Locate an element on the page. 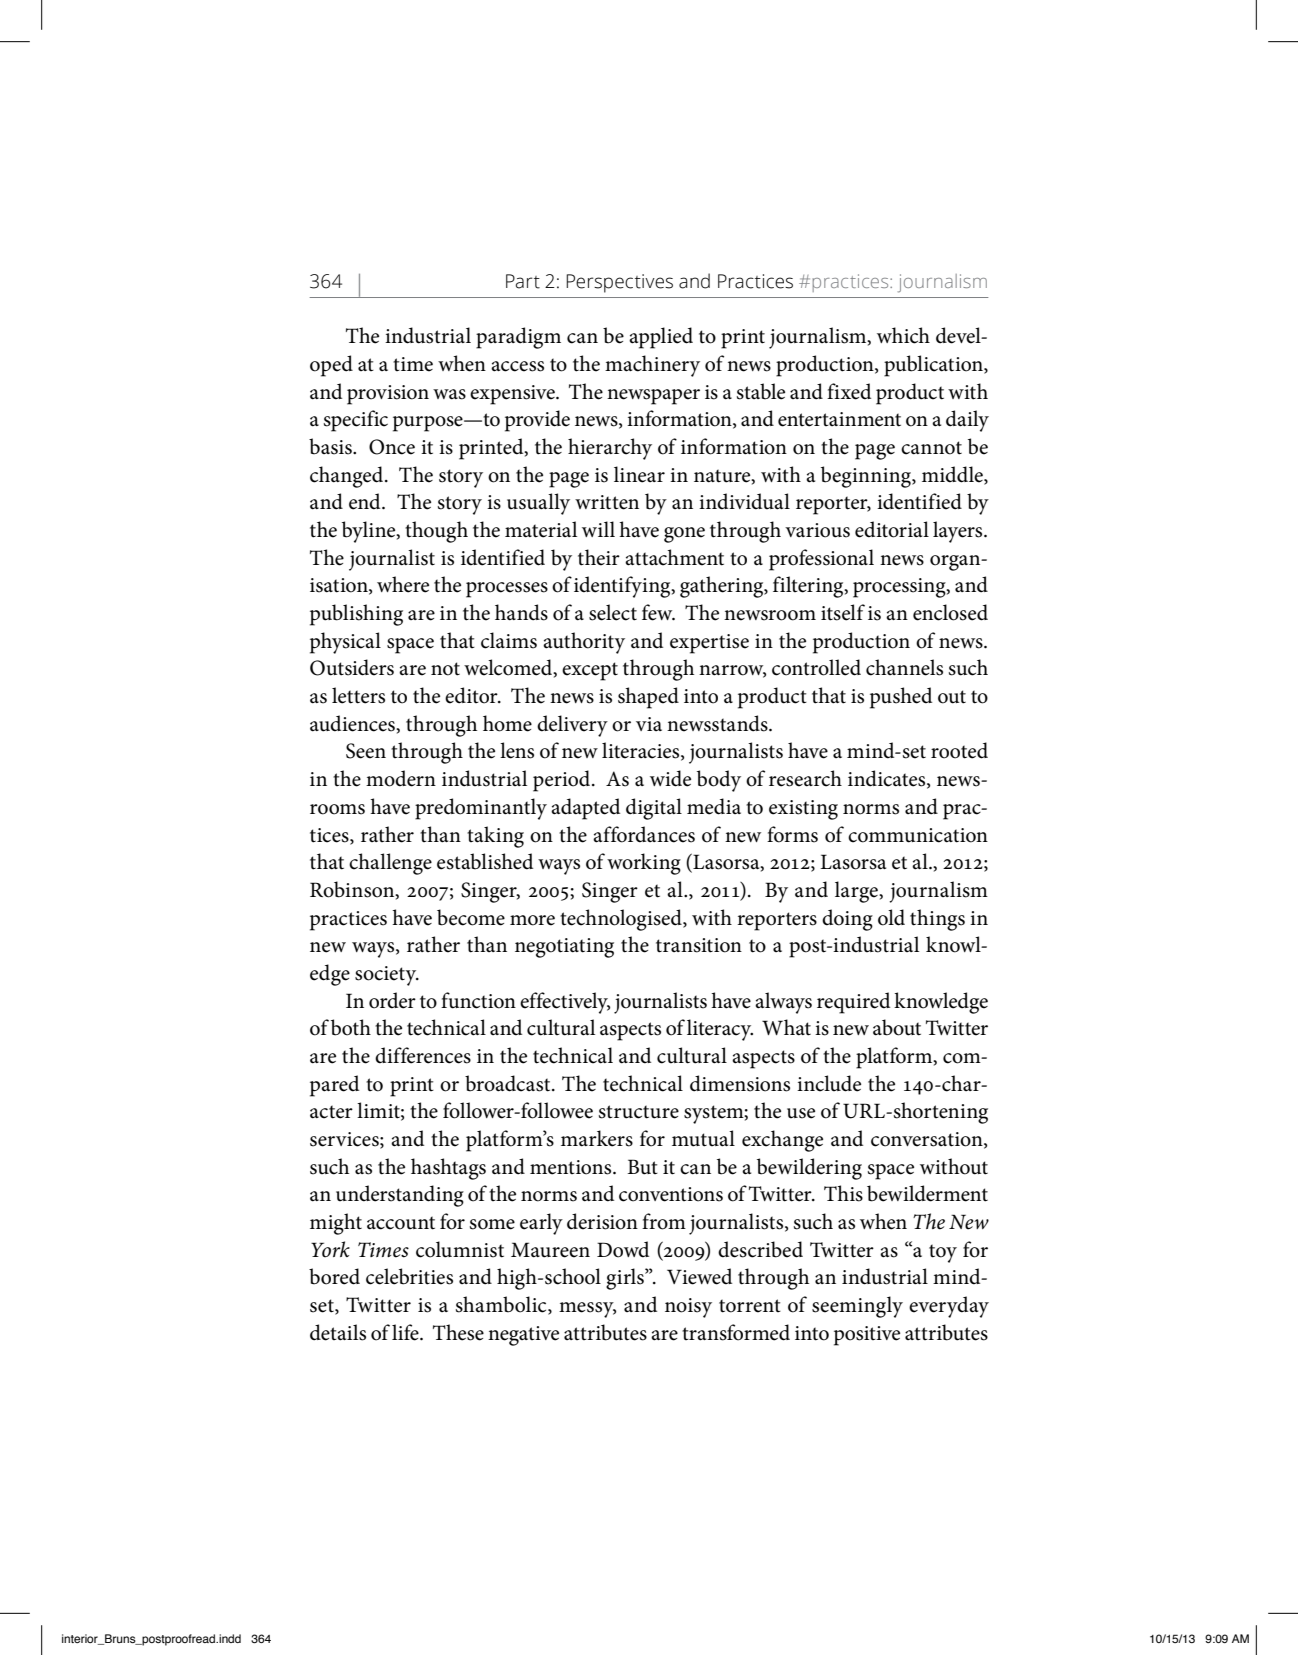 The width and height of the page is (1298, 1655). applied is located at coordinates (661, 338).
